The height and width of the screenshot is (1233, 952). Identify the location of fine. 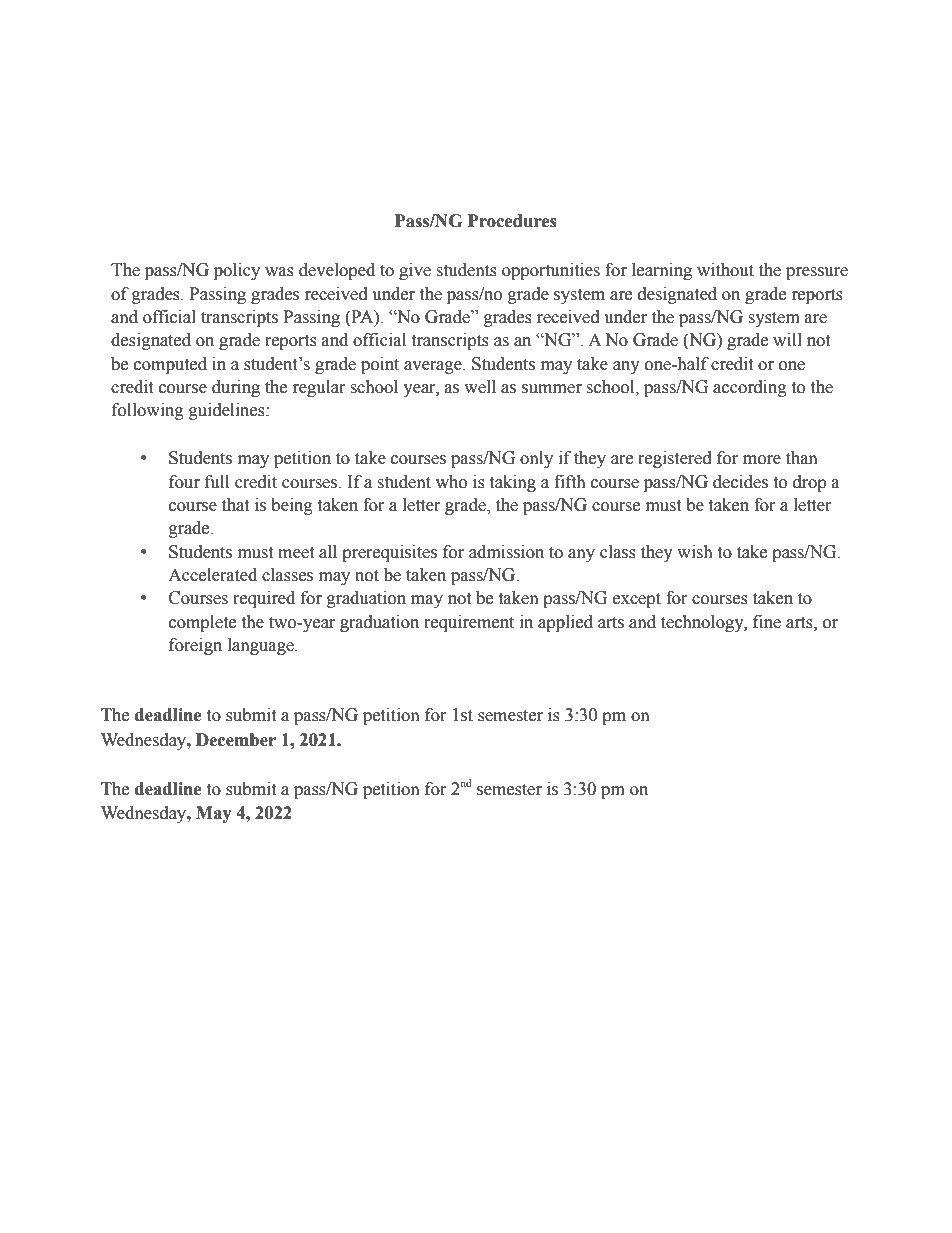
(767, 622).
